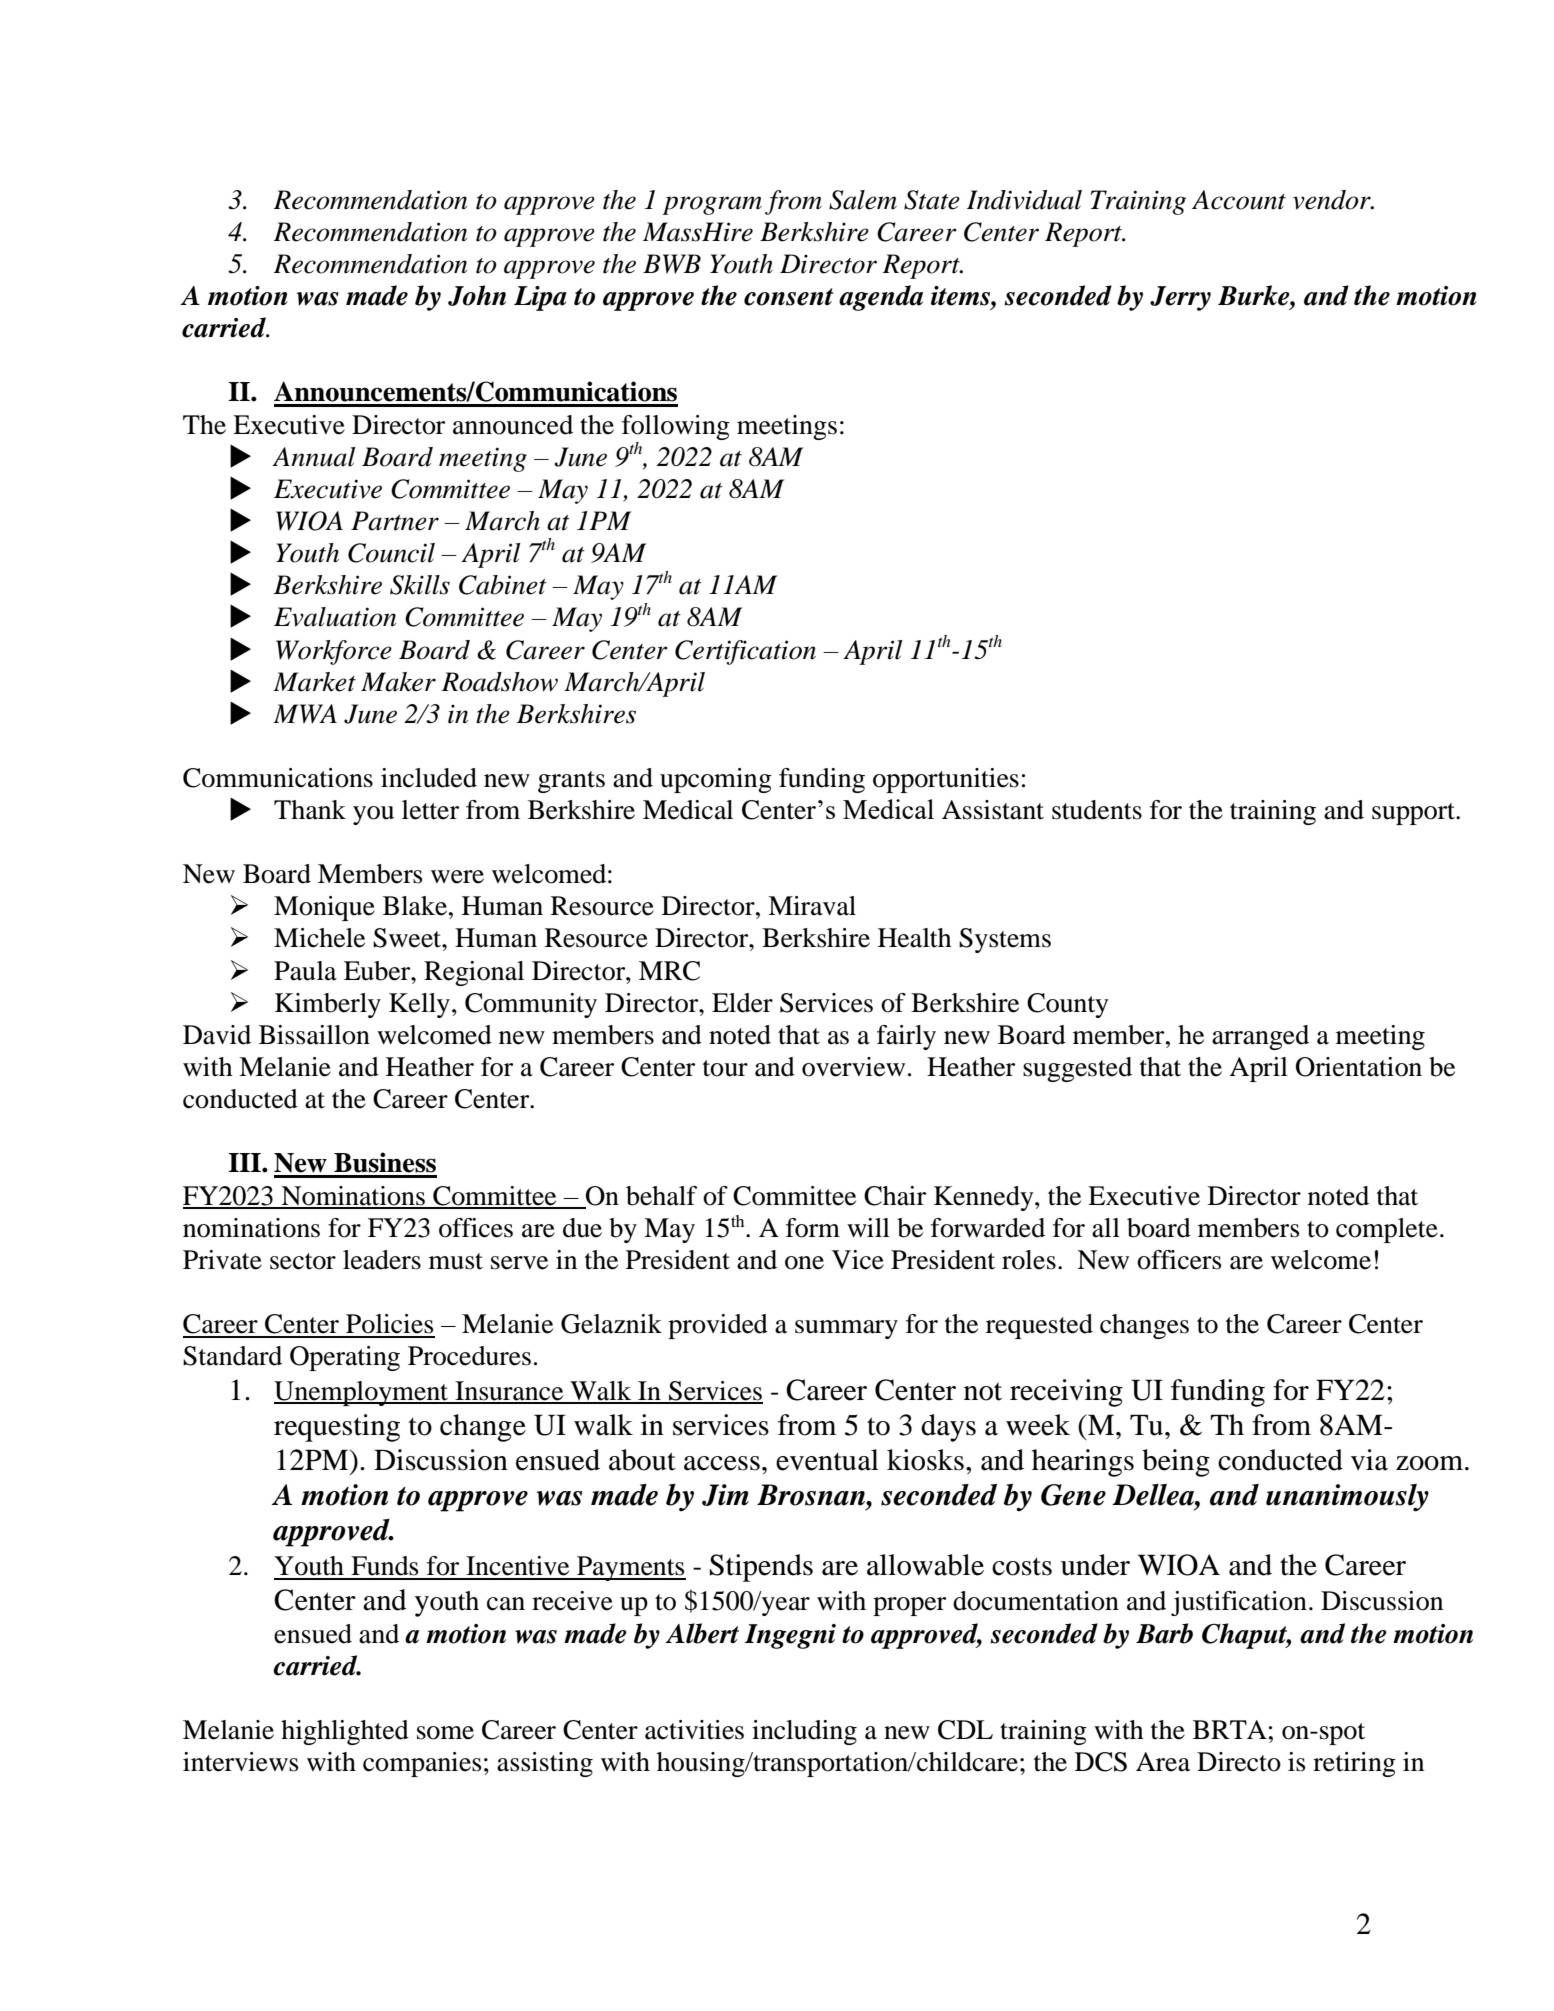 Image resolution: width=1554 pixels, height=2011 pixels. Describe the element at coordinates (1239, 200) in the image. I see `Account` at that location.
